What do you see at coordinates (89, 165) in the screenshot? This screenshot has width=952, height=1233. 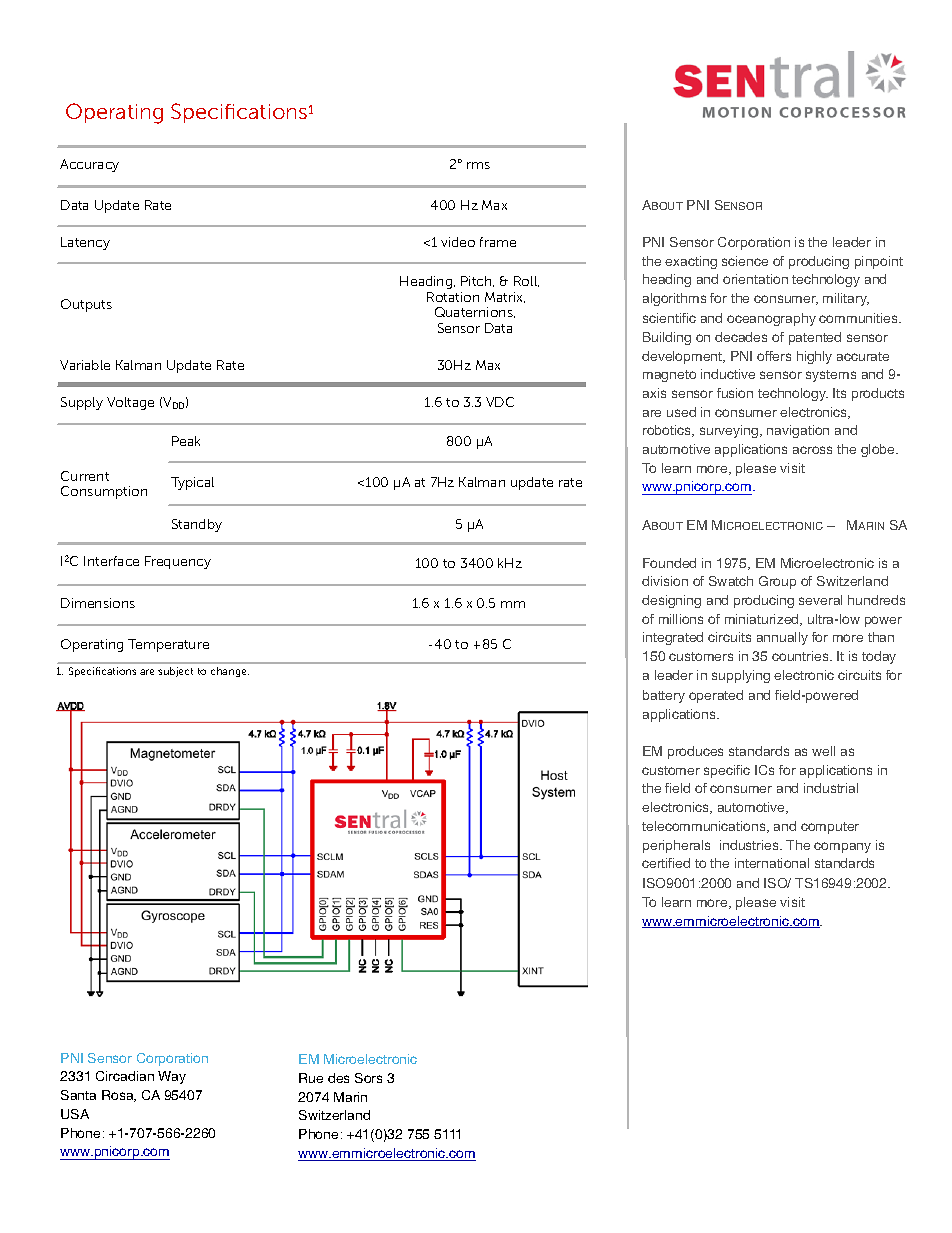 I see `Accuracy` at bounding box center [89, 165].
